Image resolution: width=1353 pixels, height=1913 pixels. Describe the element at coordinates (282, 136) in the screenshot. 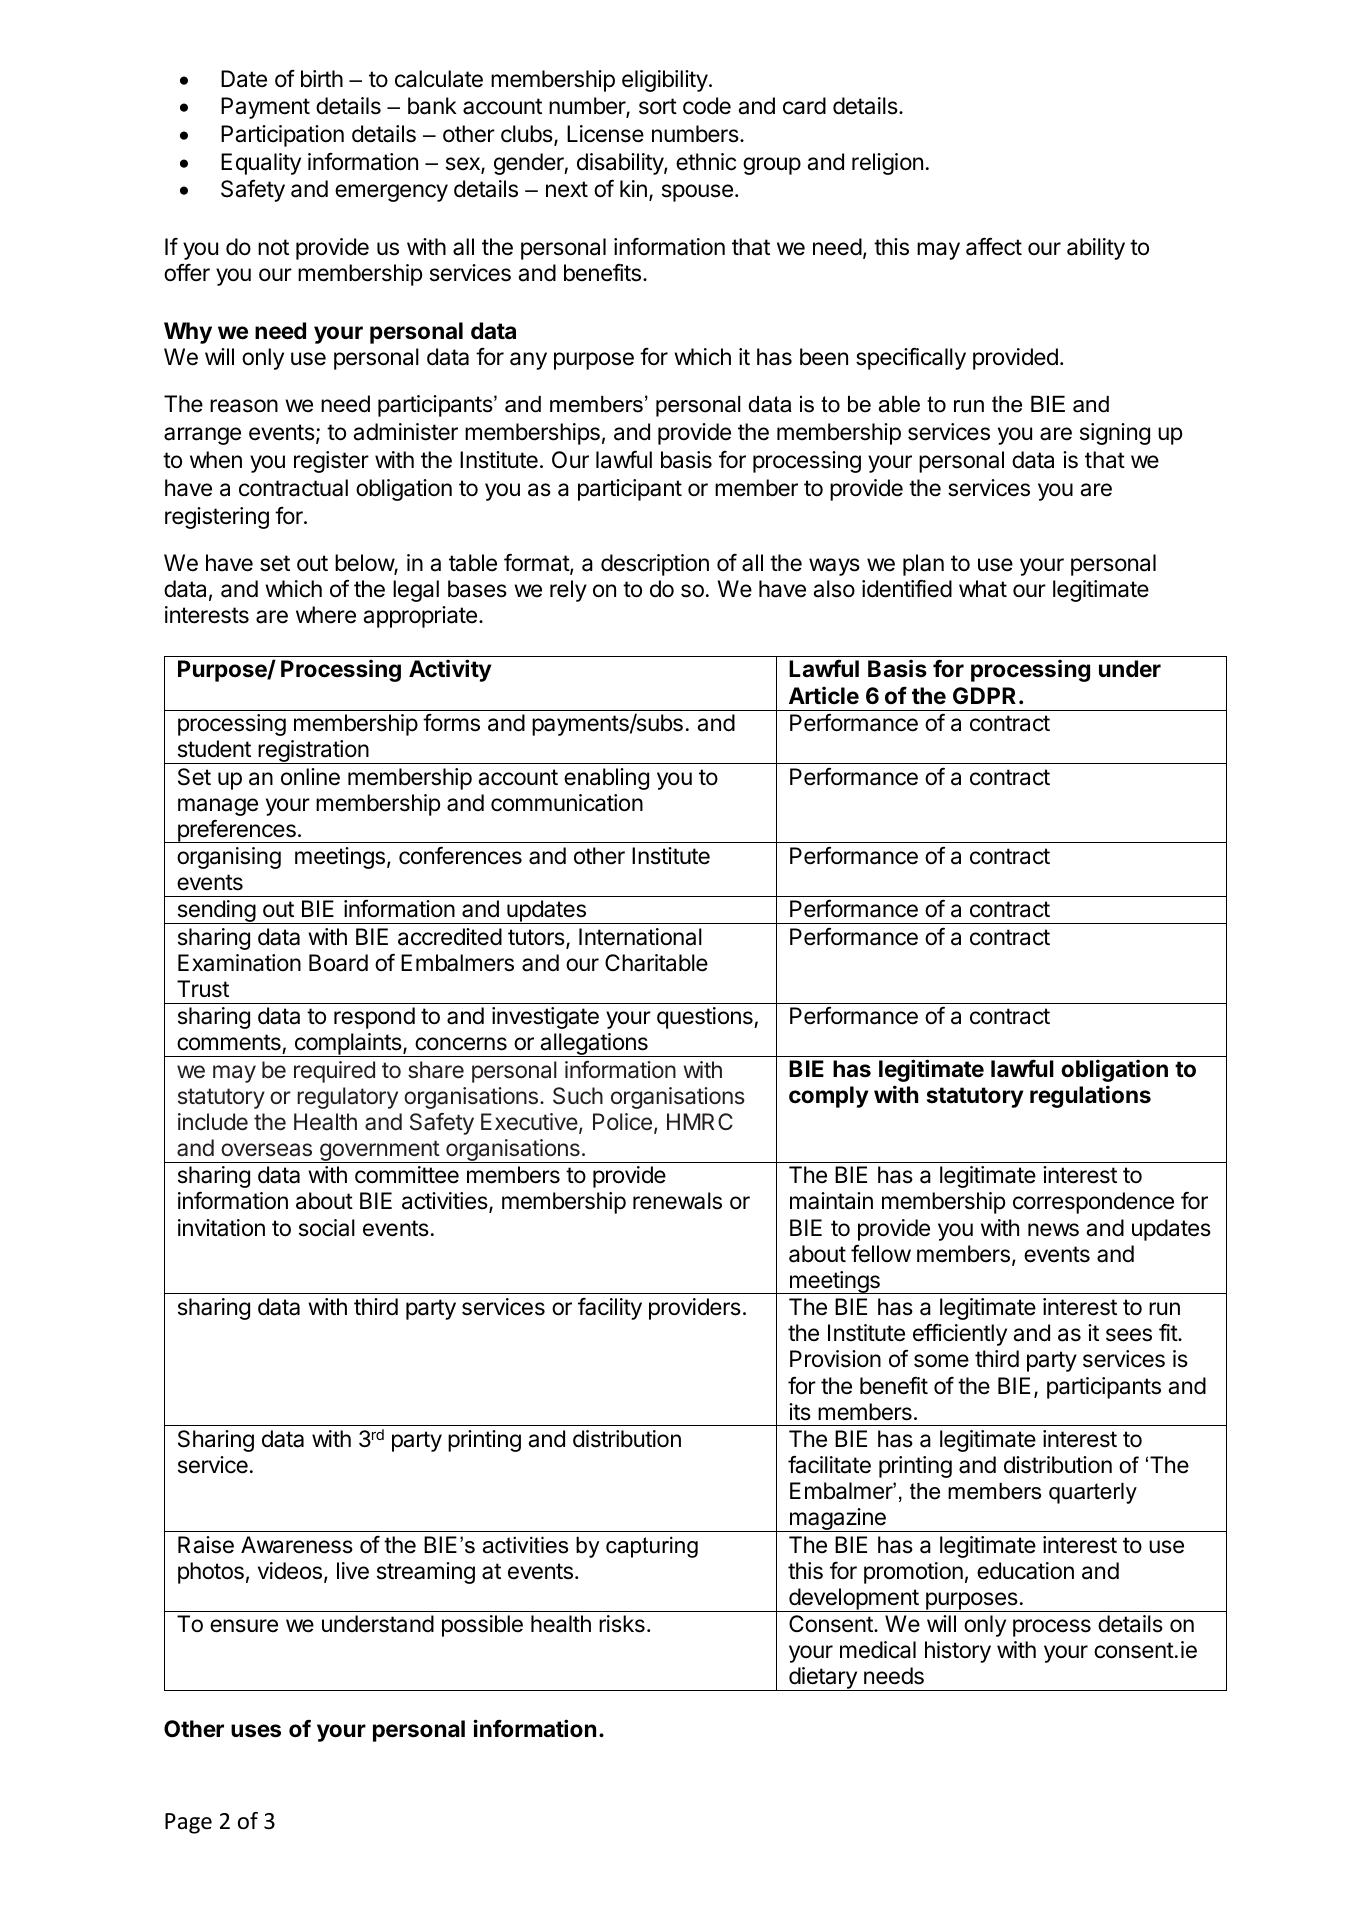

I see `Participation` at that location.
